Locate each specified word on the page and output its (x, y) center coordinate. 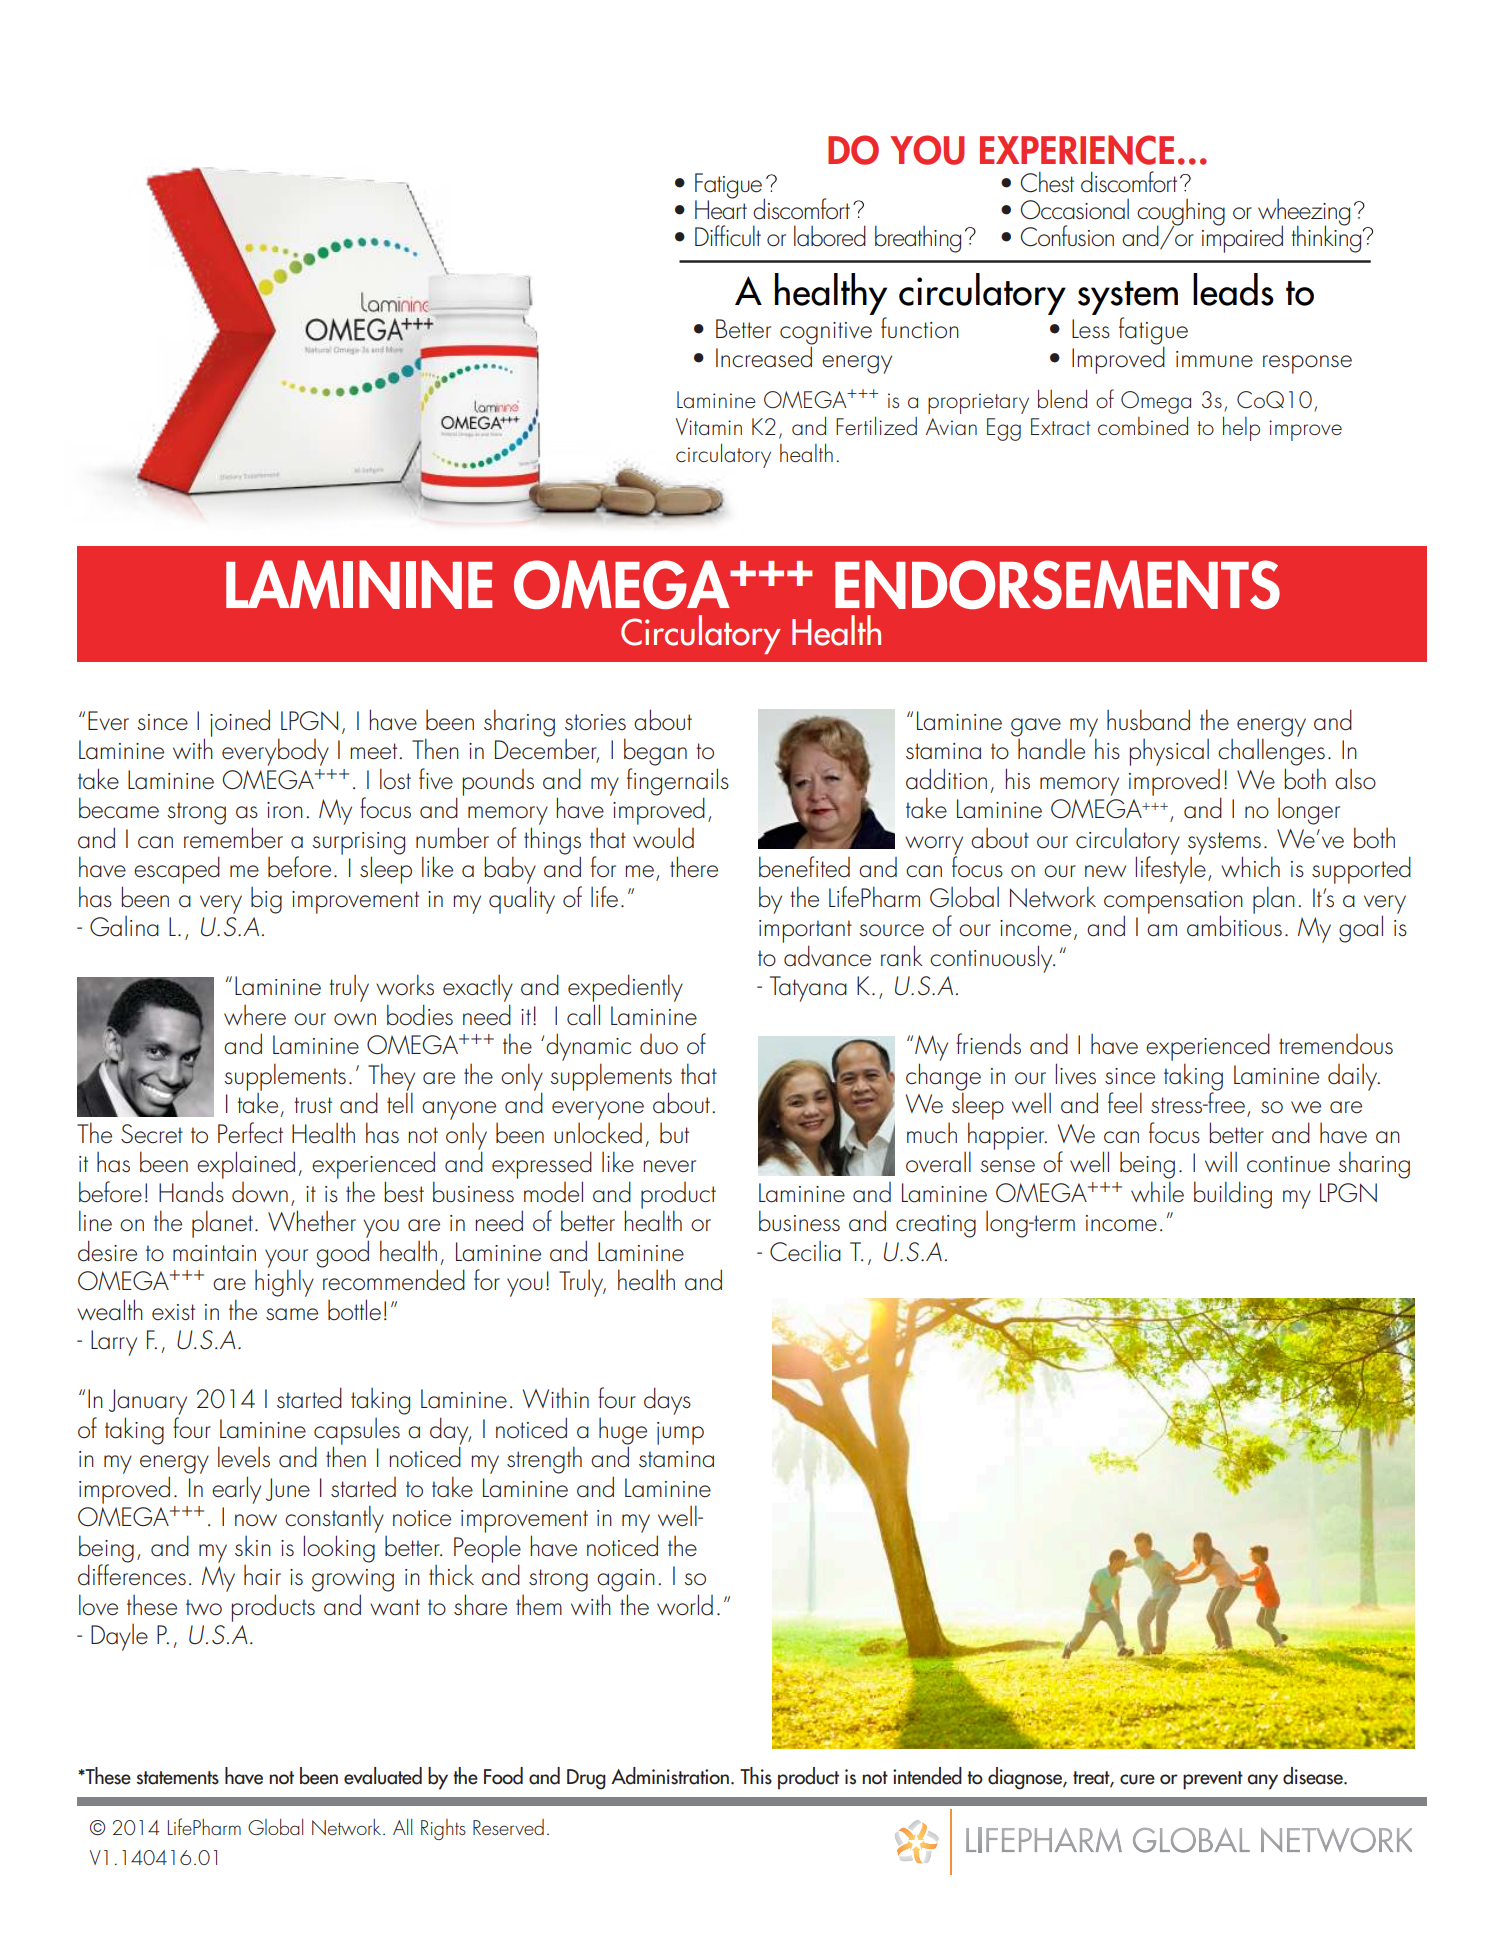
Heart (721, 209)
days (667, 1401)
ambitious (1234, 925)
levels (244, 1457)
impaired (1242, 238)
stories (595, 722)
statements (178, 1778)
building (1233, 1195)
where (255, 1015)
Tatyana (808, 989)
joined (240, 723)
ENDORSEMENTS (1057, 584)
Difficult (728, 235)
